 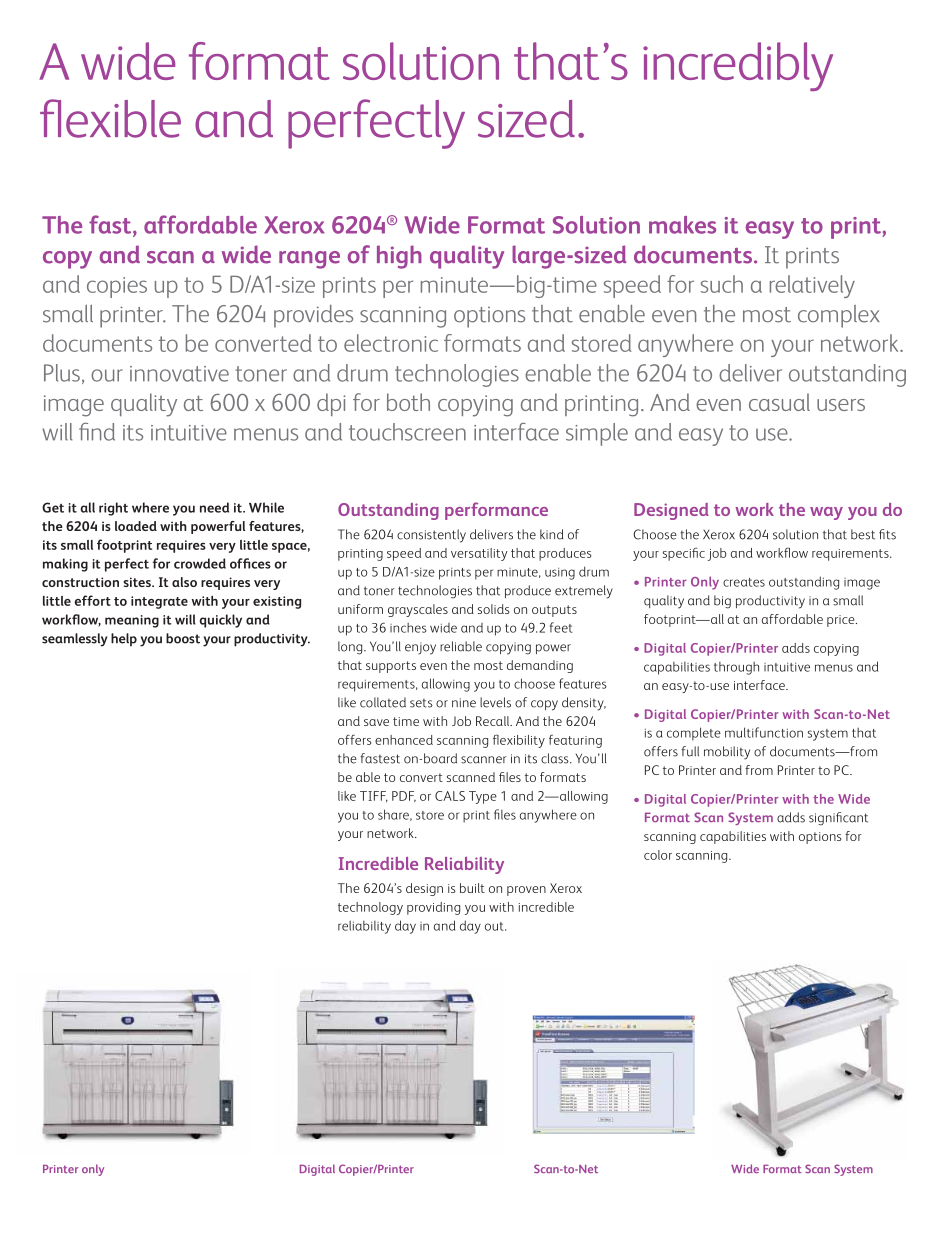 I want to click on technology, so click(x=370, y=908).
